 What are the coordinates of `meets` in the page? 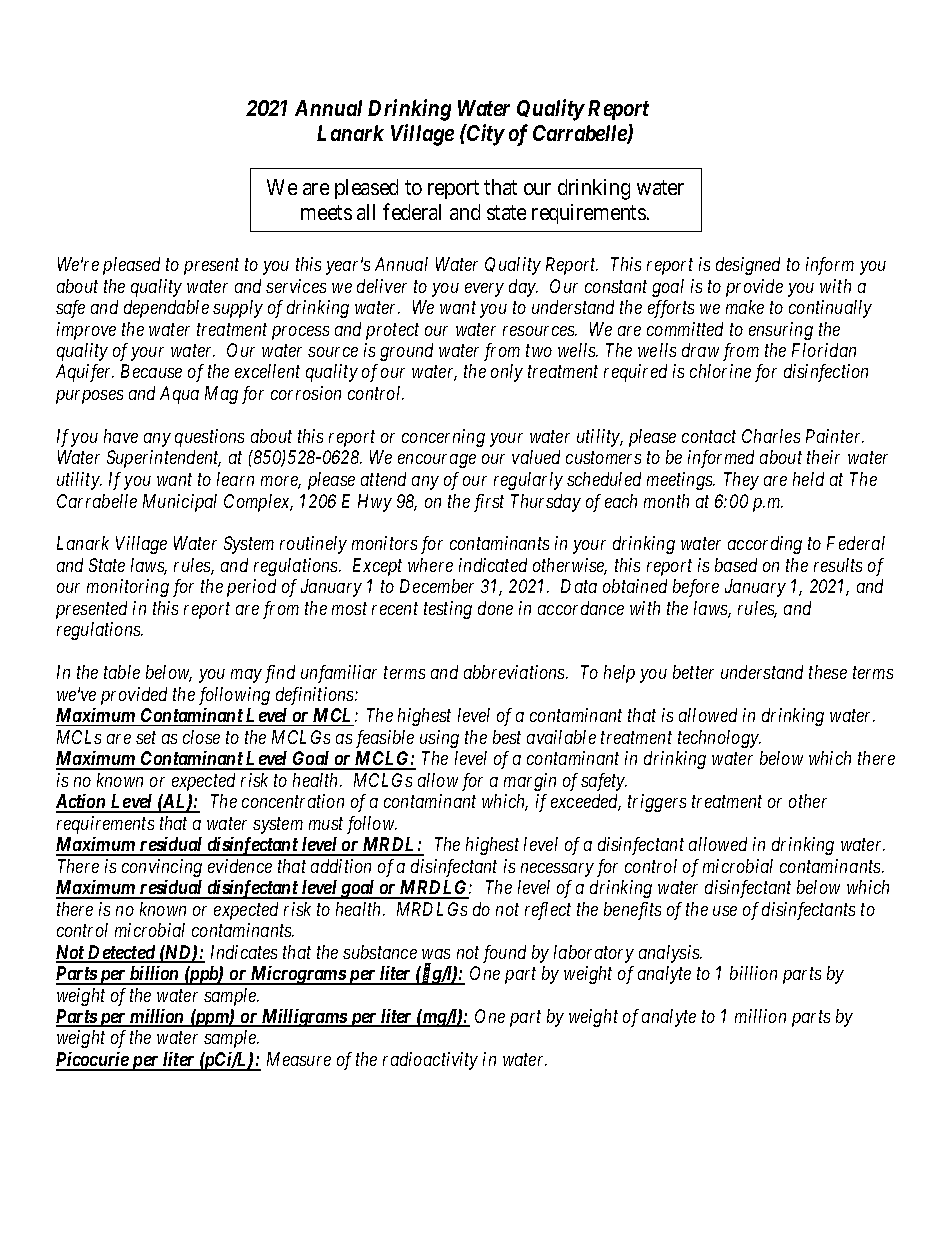 It's located at (326, 212).
